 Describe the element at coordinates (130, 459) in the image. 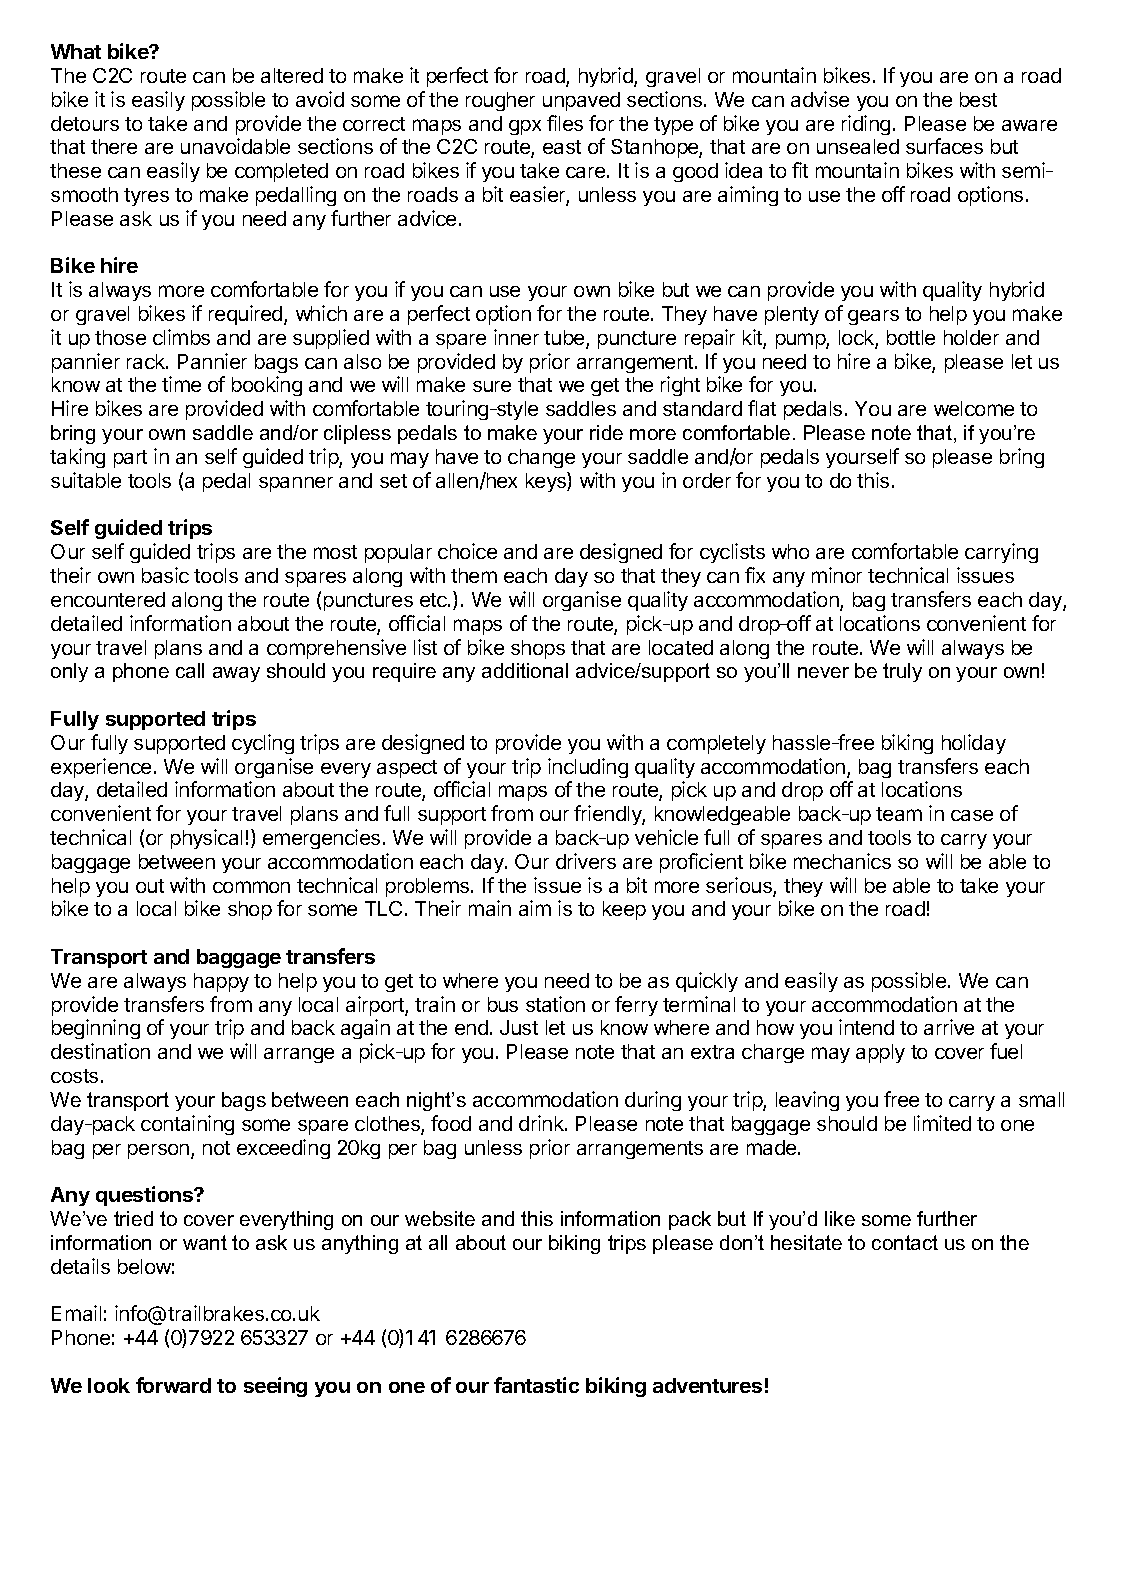

I see `part` at that location.
